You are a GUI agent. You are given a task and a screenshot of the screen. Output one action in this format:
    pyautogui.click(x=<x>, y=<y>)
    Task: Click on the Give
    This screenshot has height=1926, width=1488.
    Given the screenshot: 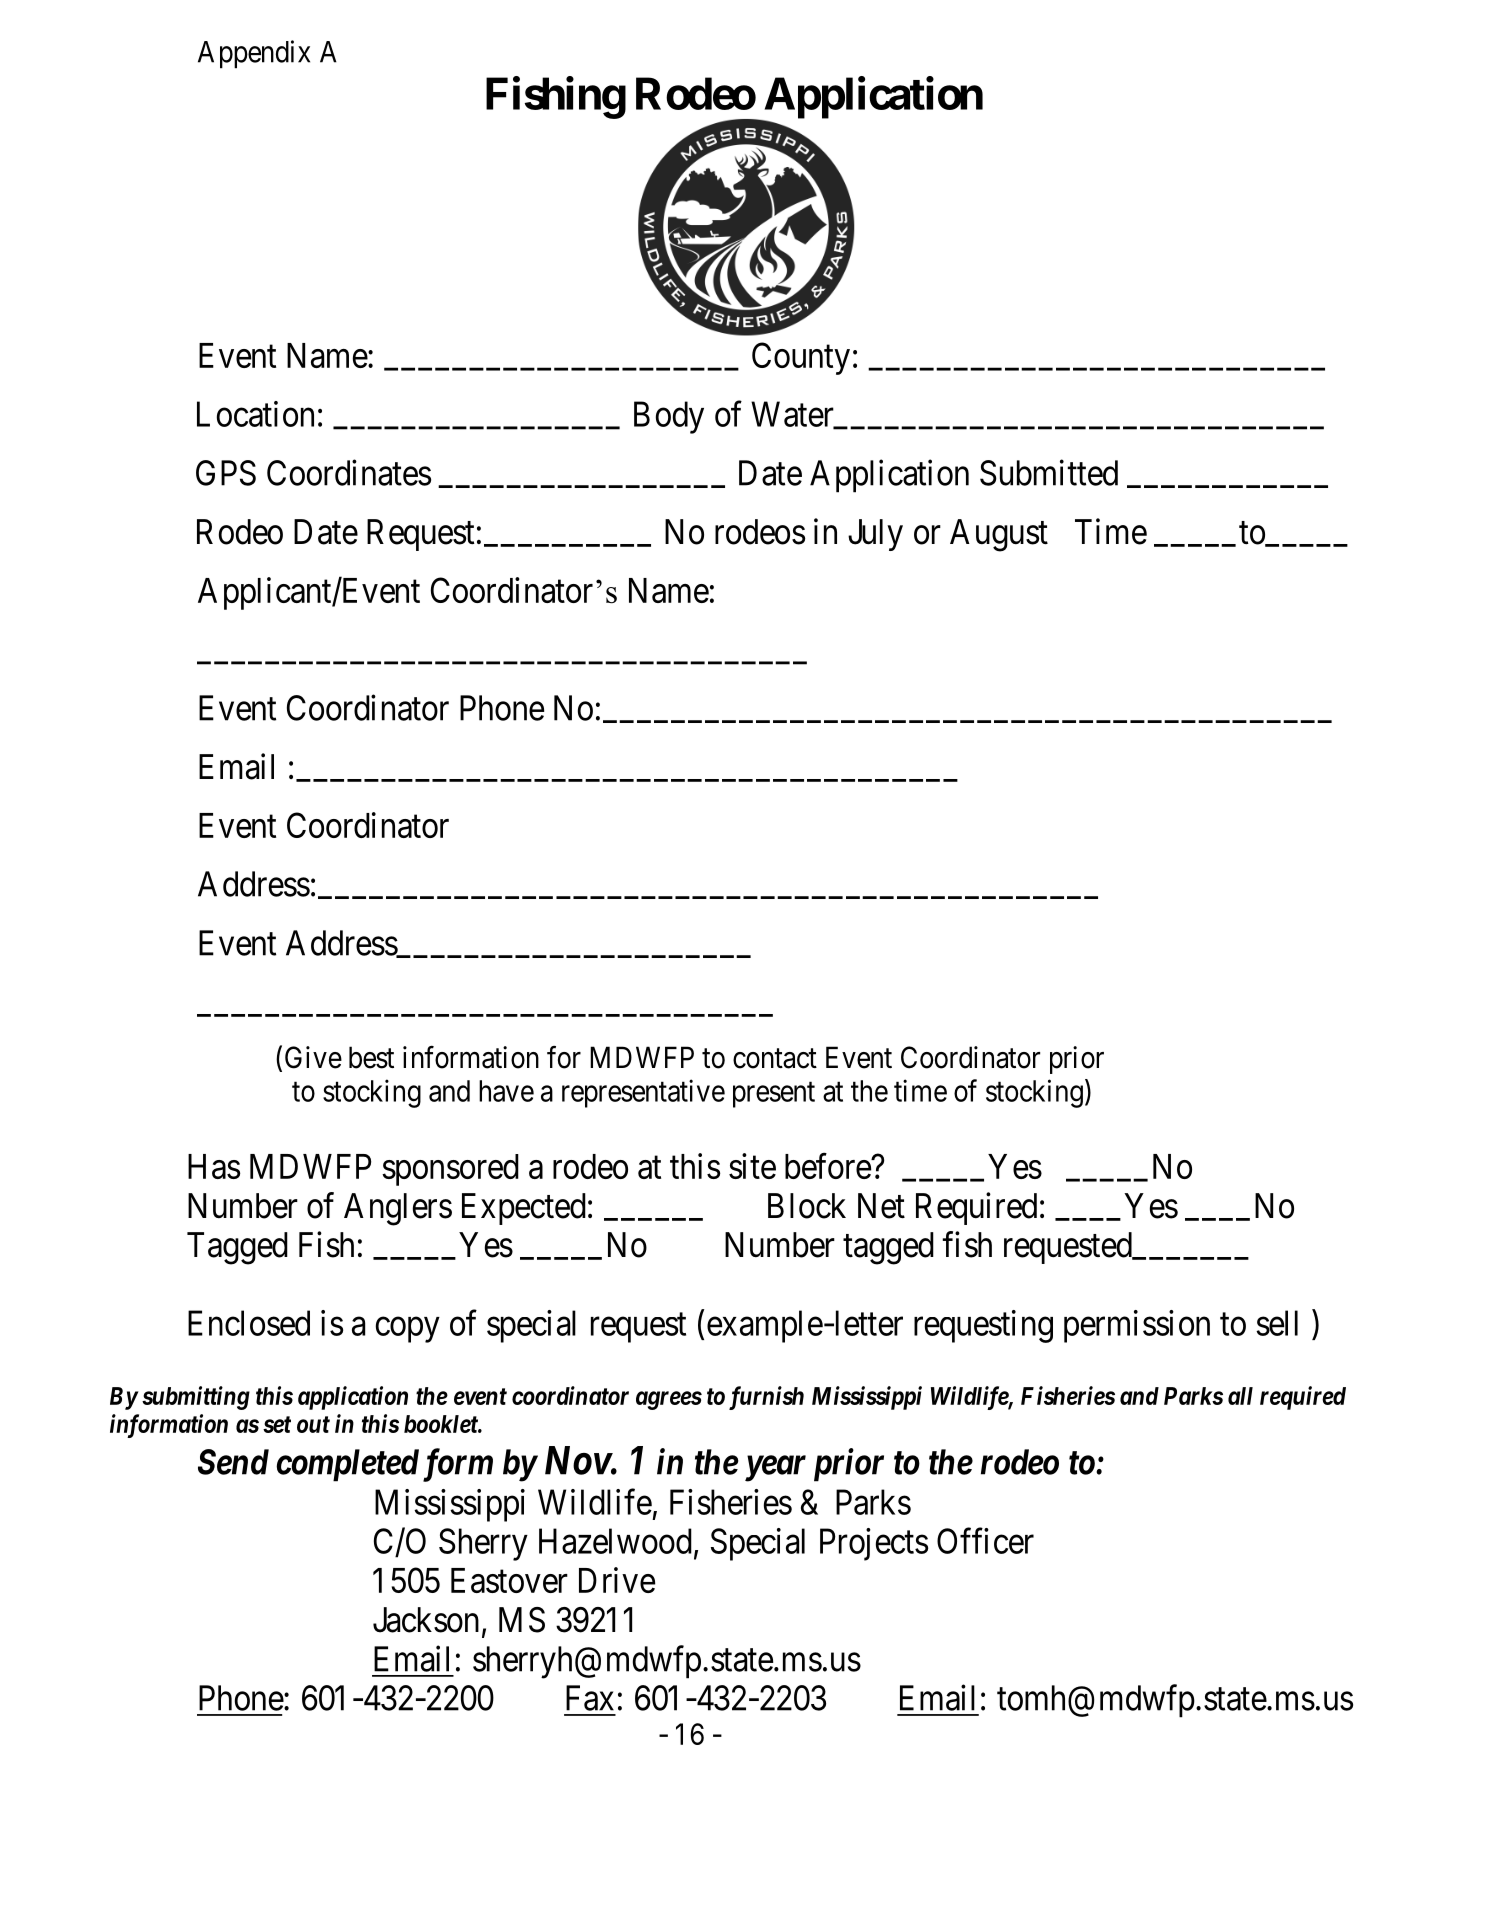 What is the action you would take?
    pyautogui.click(x=313, y=1057)
